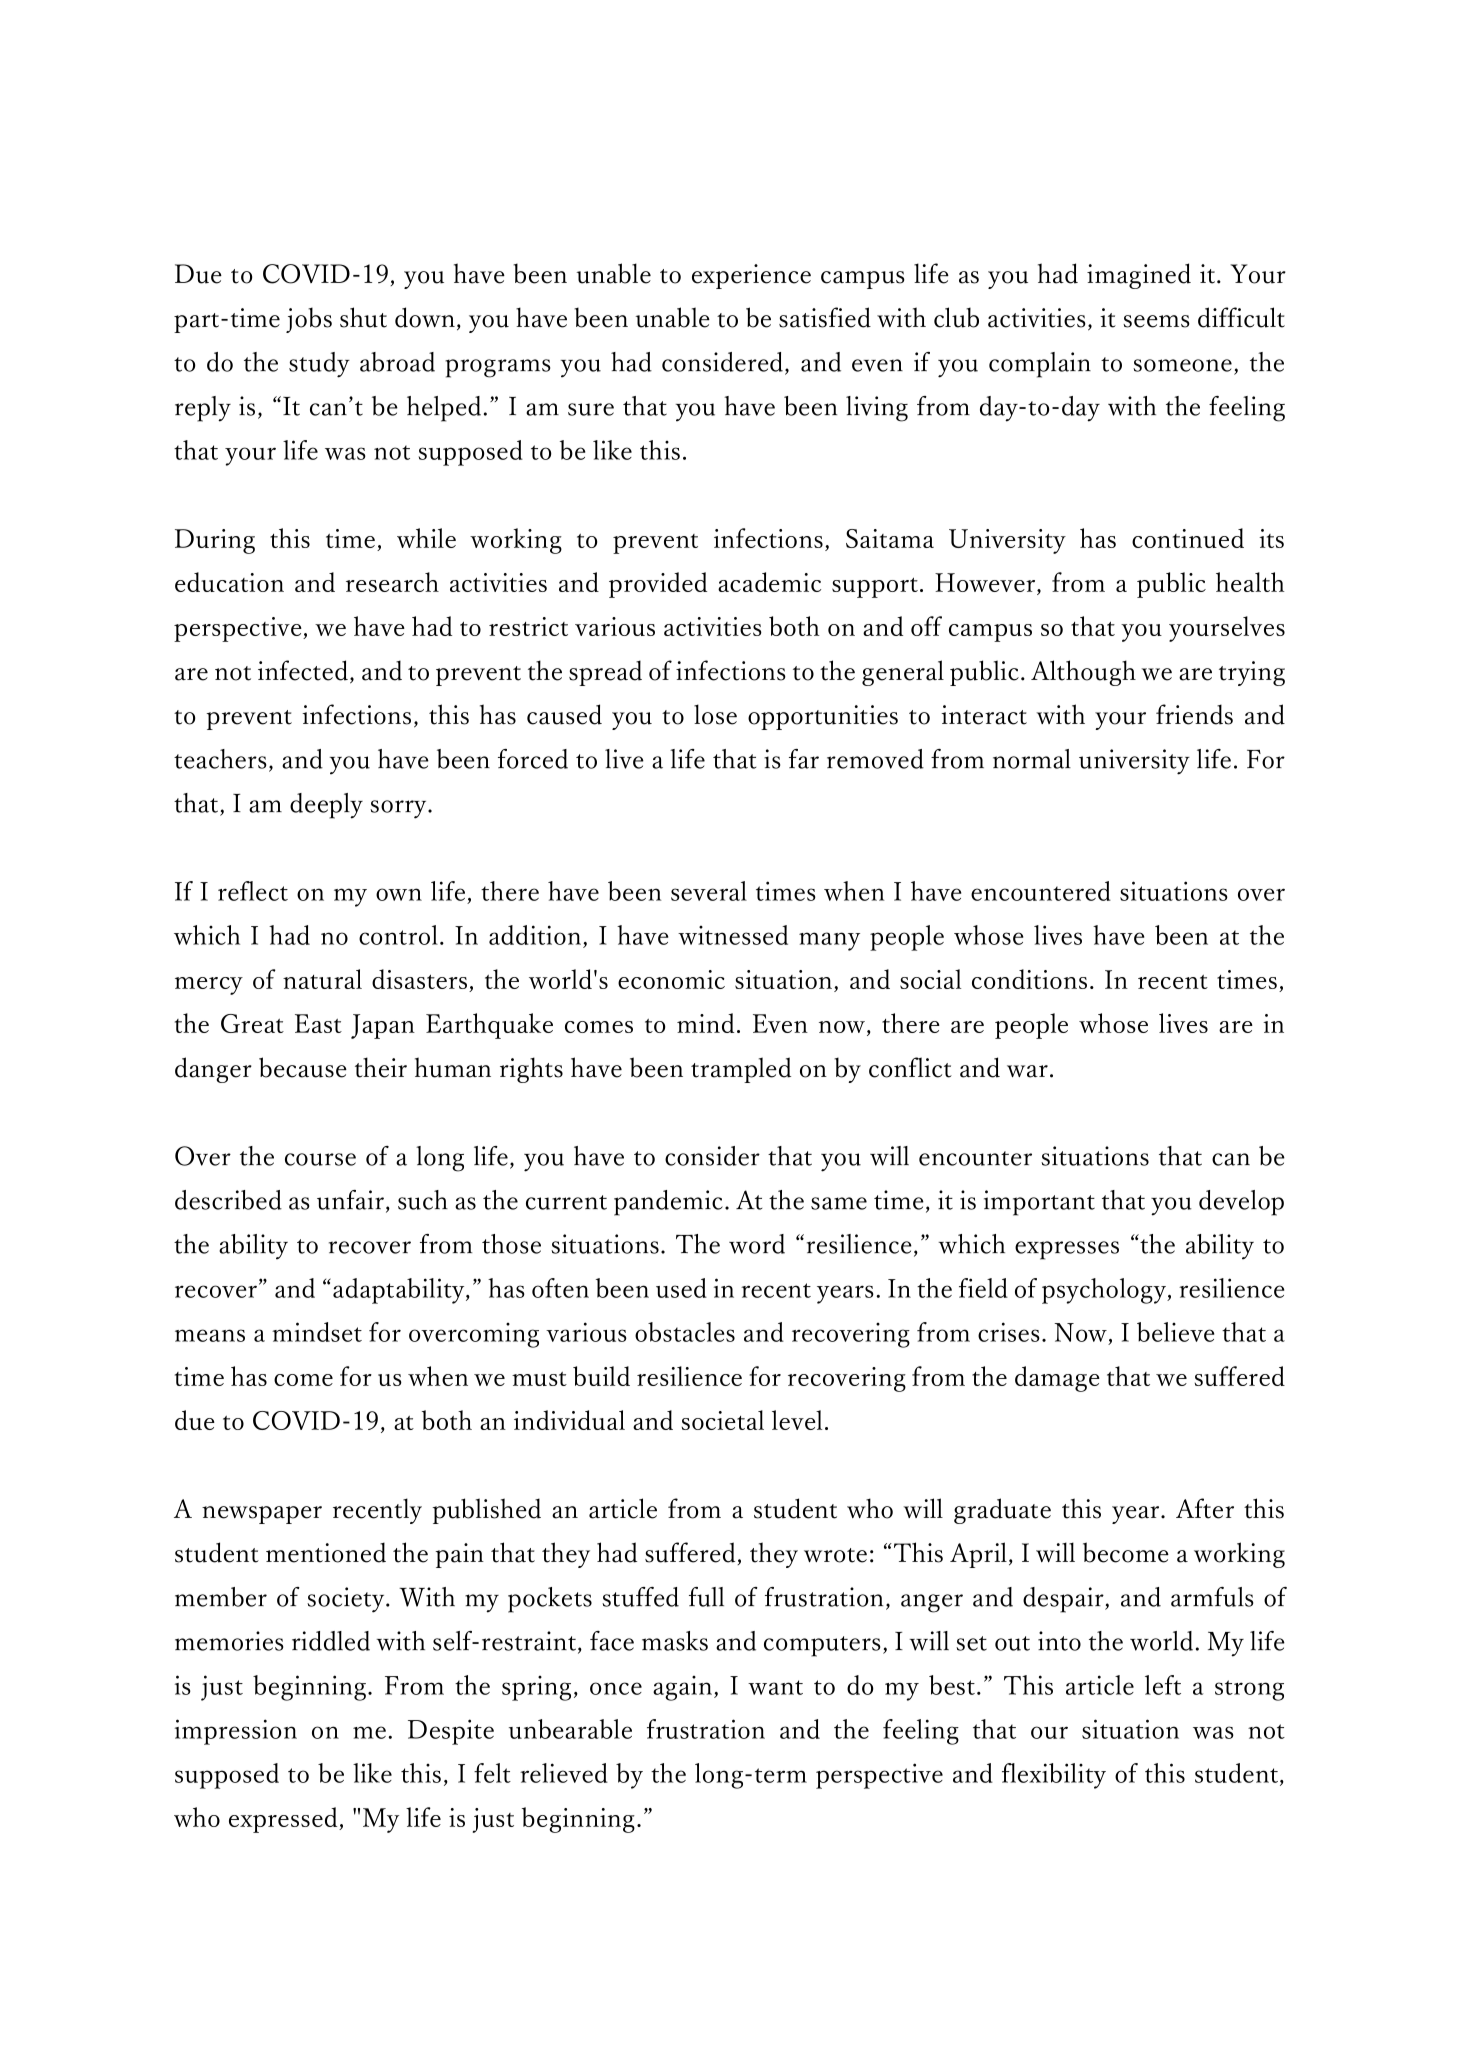  Describe the element at coordinates (1027, 1071) in the page. I see `war` at that location.
